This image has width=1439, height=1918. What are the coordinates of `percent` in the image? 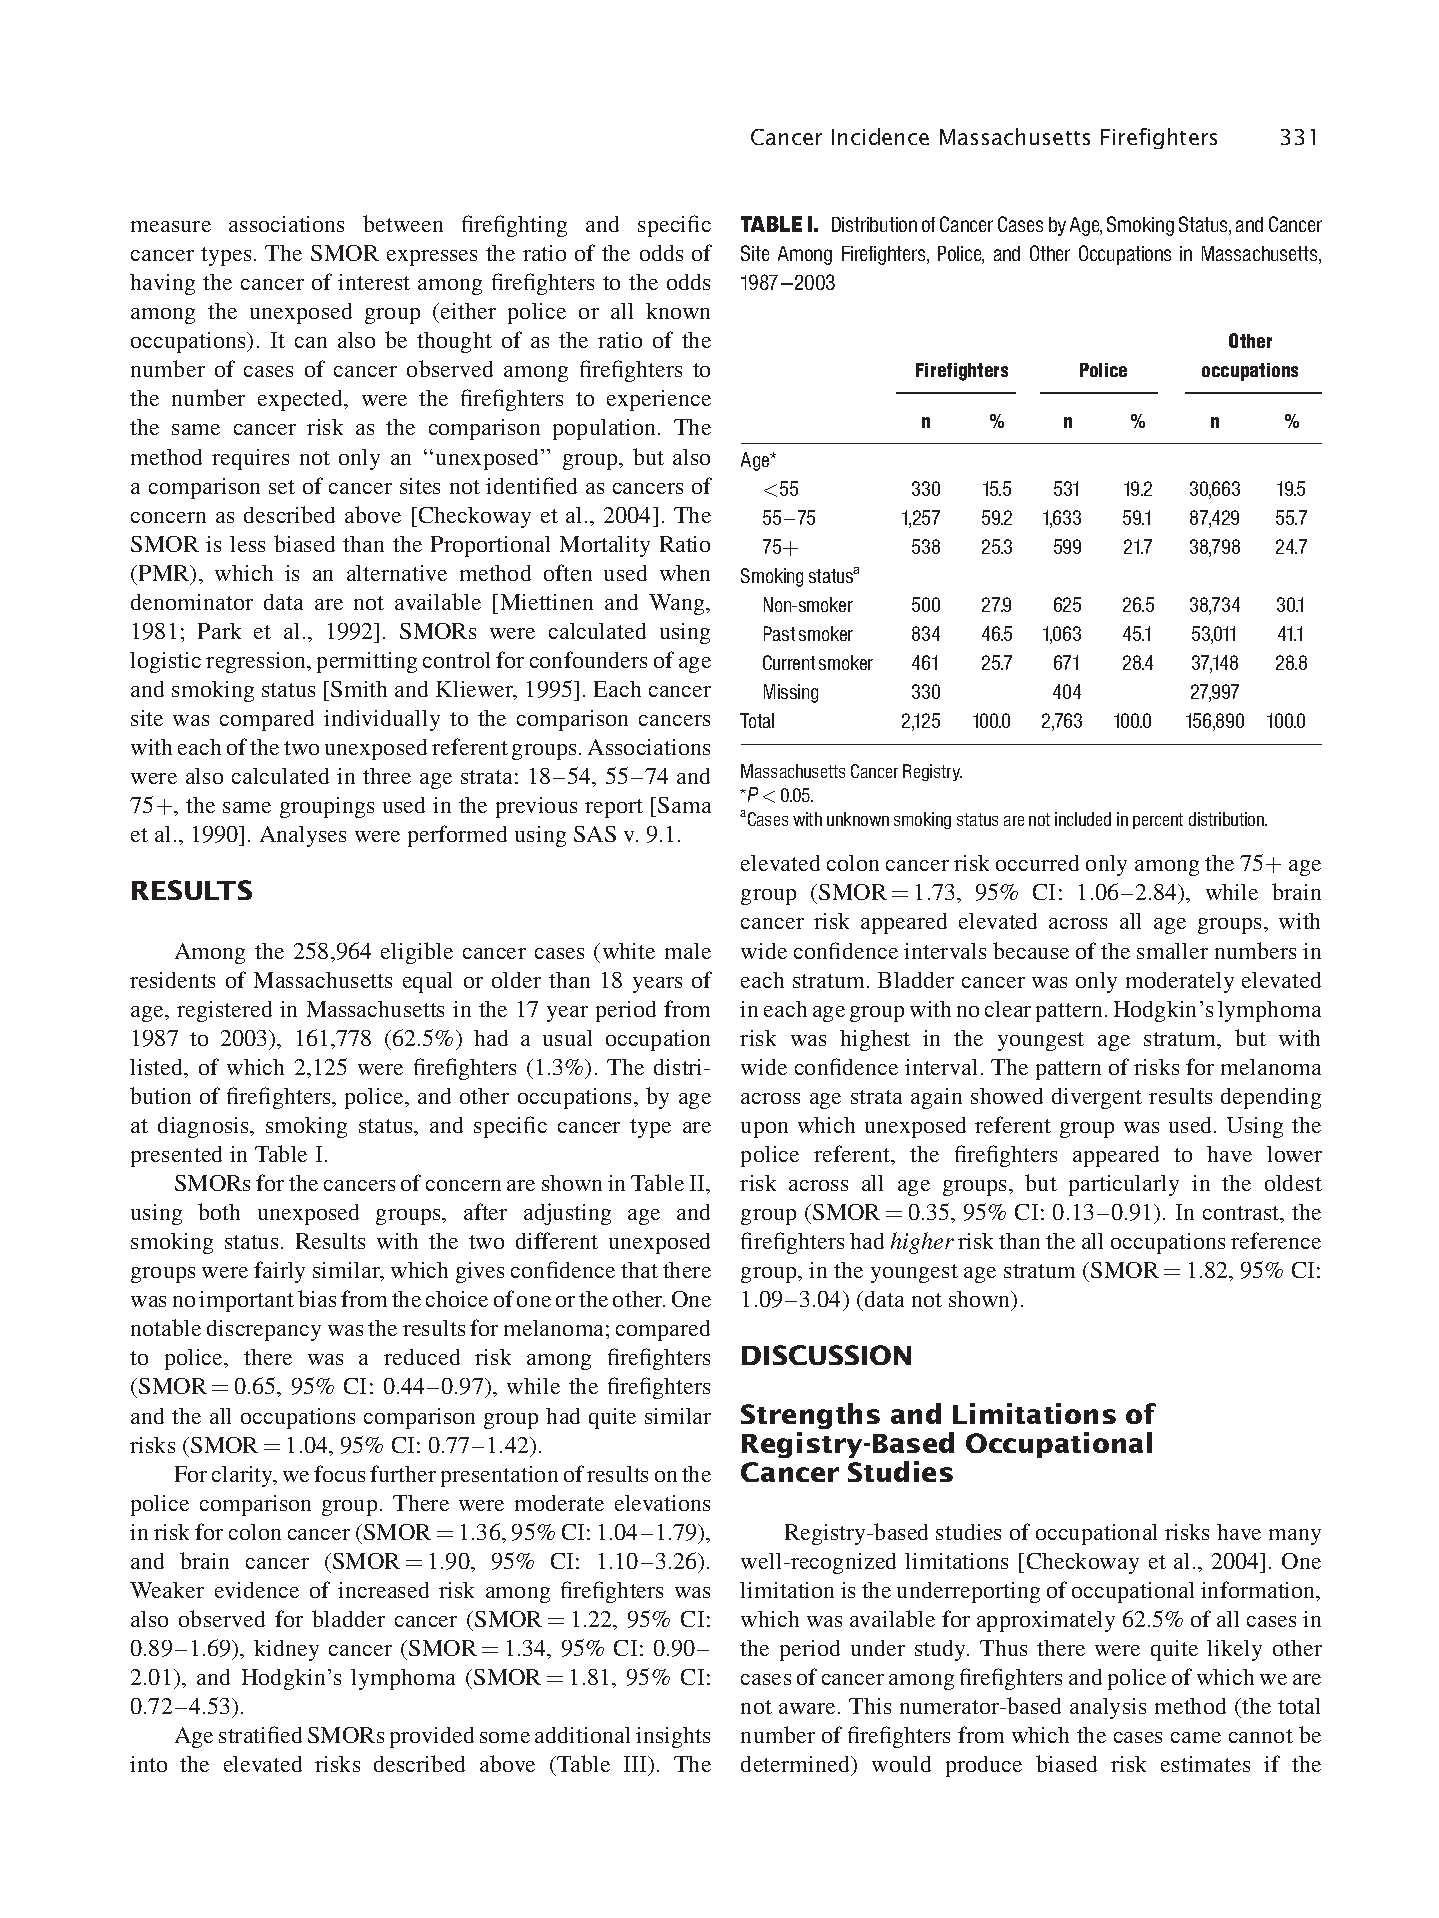 It's located at (1158, 821).
